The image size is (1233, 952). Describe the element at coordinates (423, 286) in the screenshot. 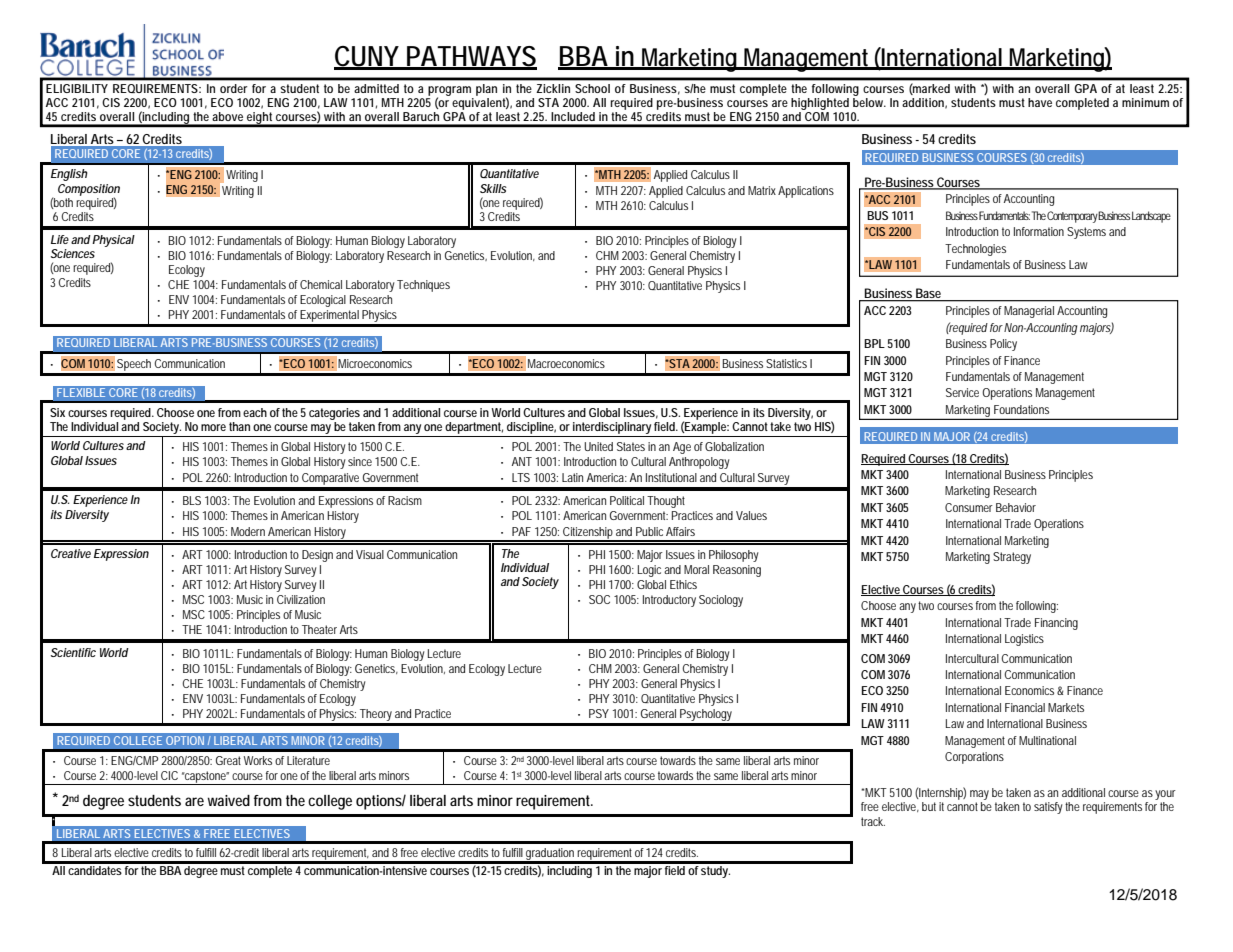

I see `Techniques` at that location.
